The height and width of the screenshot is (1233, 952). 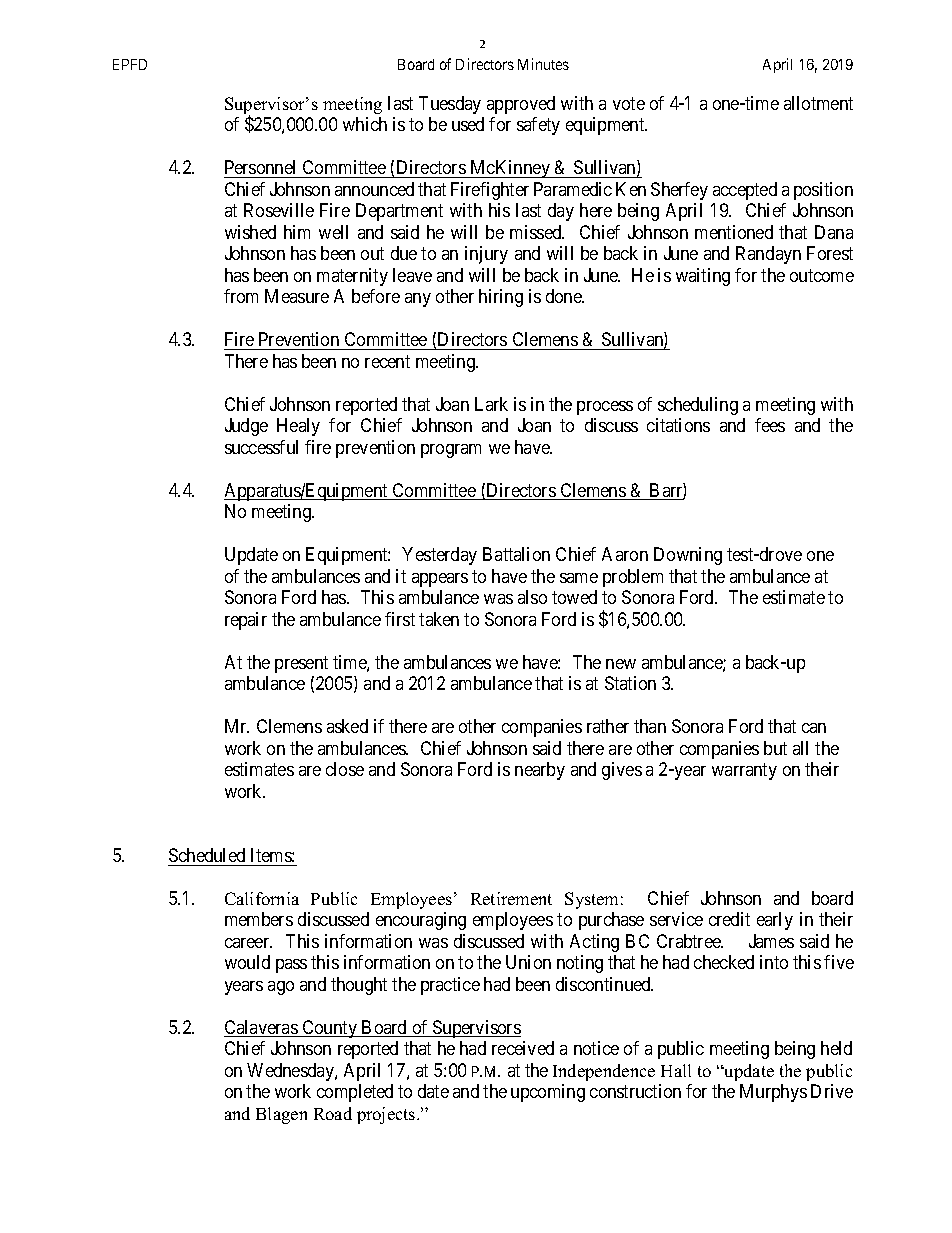 What do you see at coordinates (262, 898) in the screenshot?
I see `California` at bounding box center [262, 898].
